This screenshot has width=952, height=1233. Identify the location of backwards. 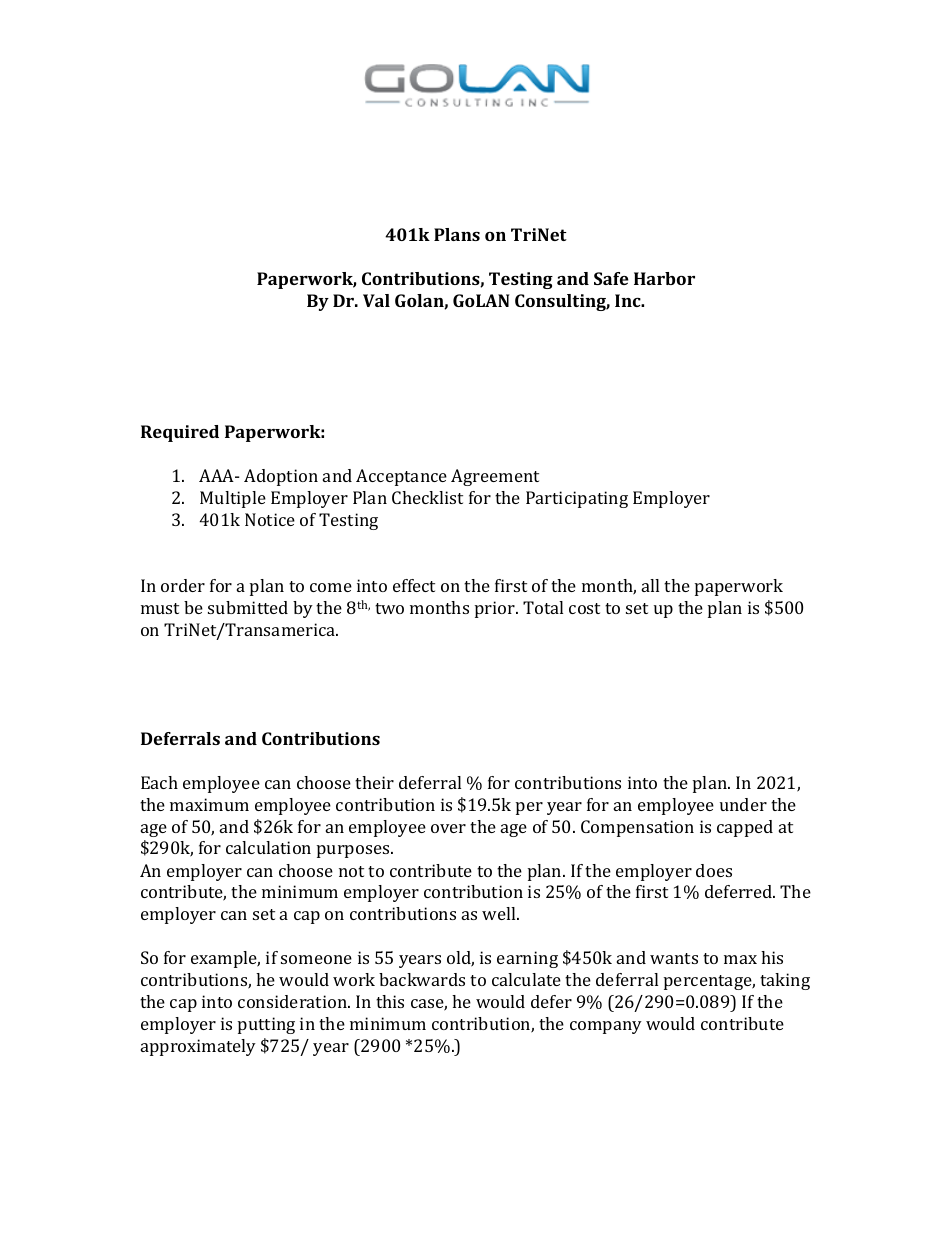
(422, 979).
